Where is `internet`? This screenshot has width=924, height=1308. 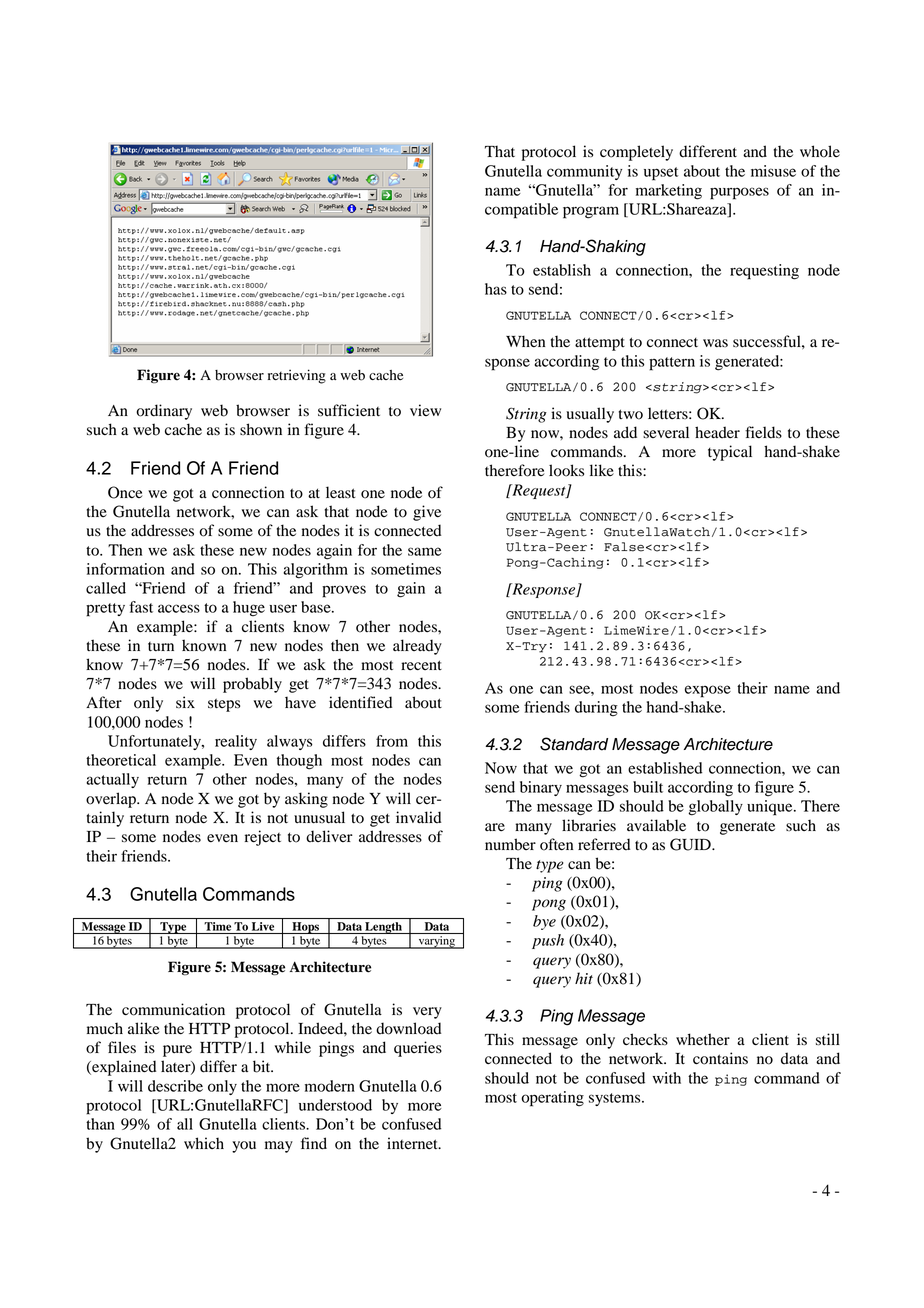
internet is located at coordinates (413, 1143).
